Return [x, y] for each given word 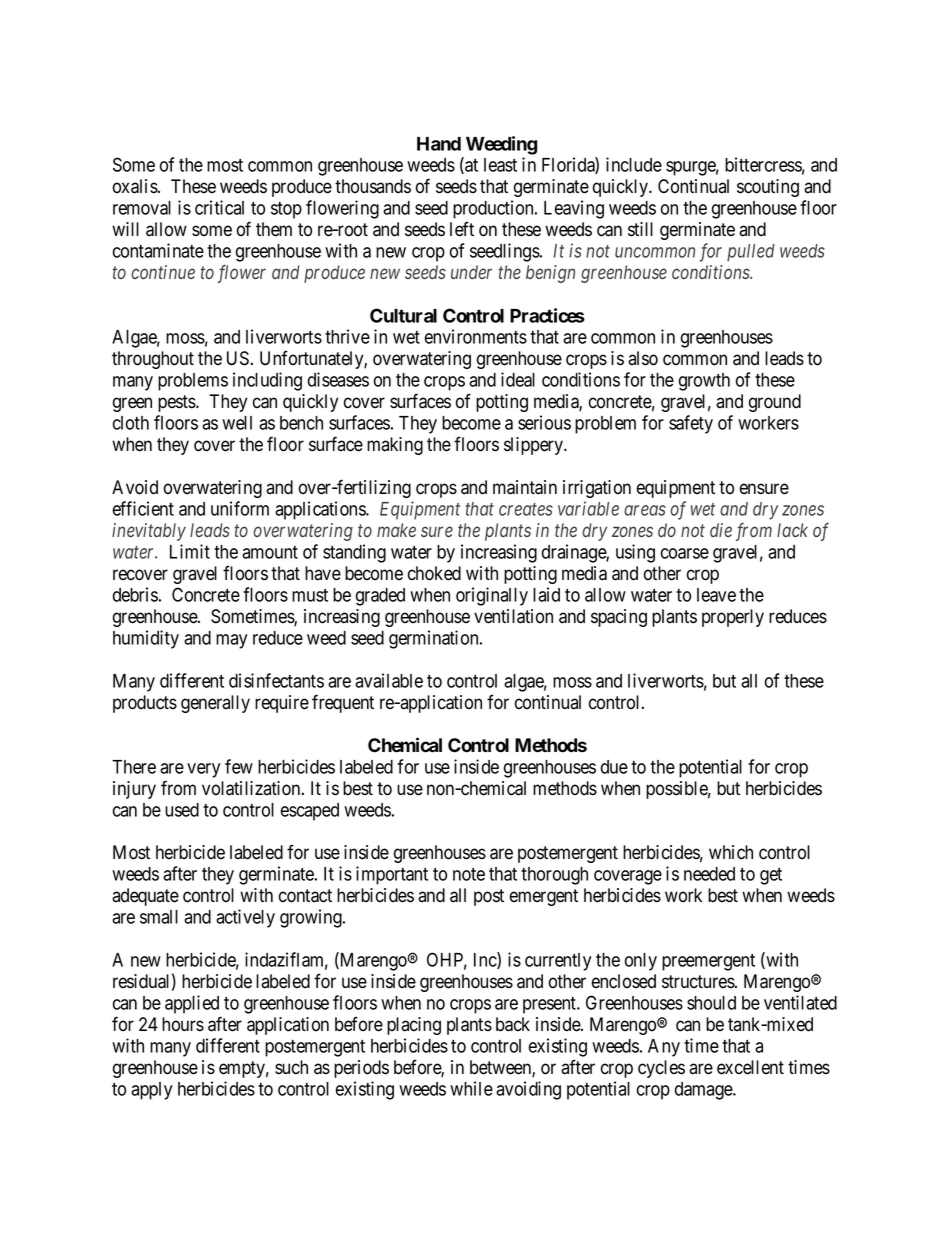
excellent [750, 1067]
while [471, 1088]
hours [183, 1024]
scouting [768, 188]
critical [219, 207]
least [500, 165]
